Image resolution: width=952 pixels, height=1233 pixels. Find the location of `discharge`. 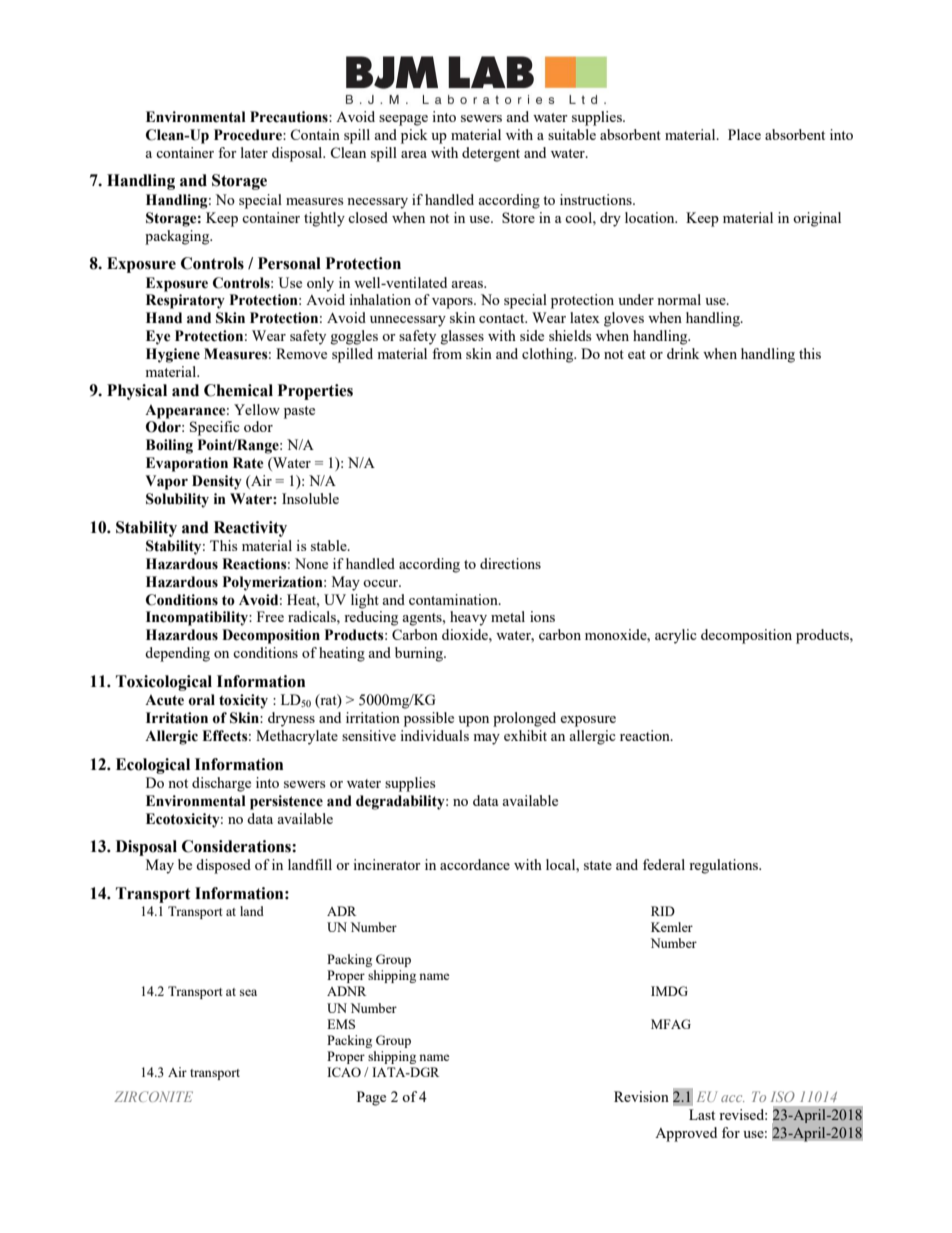

discharge is located at coordinates (221, 784).
